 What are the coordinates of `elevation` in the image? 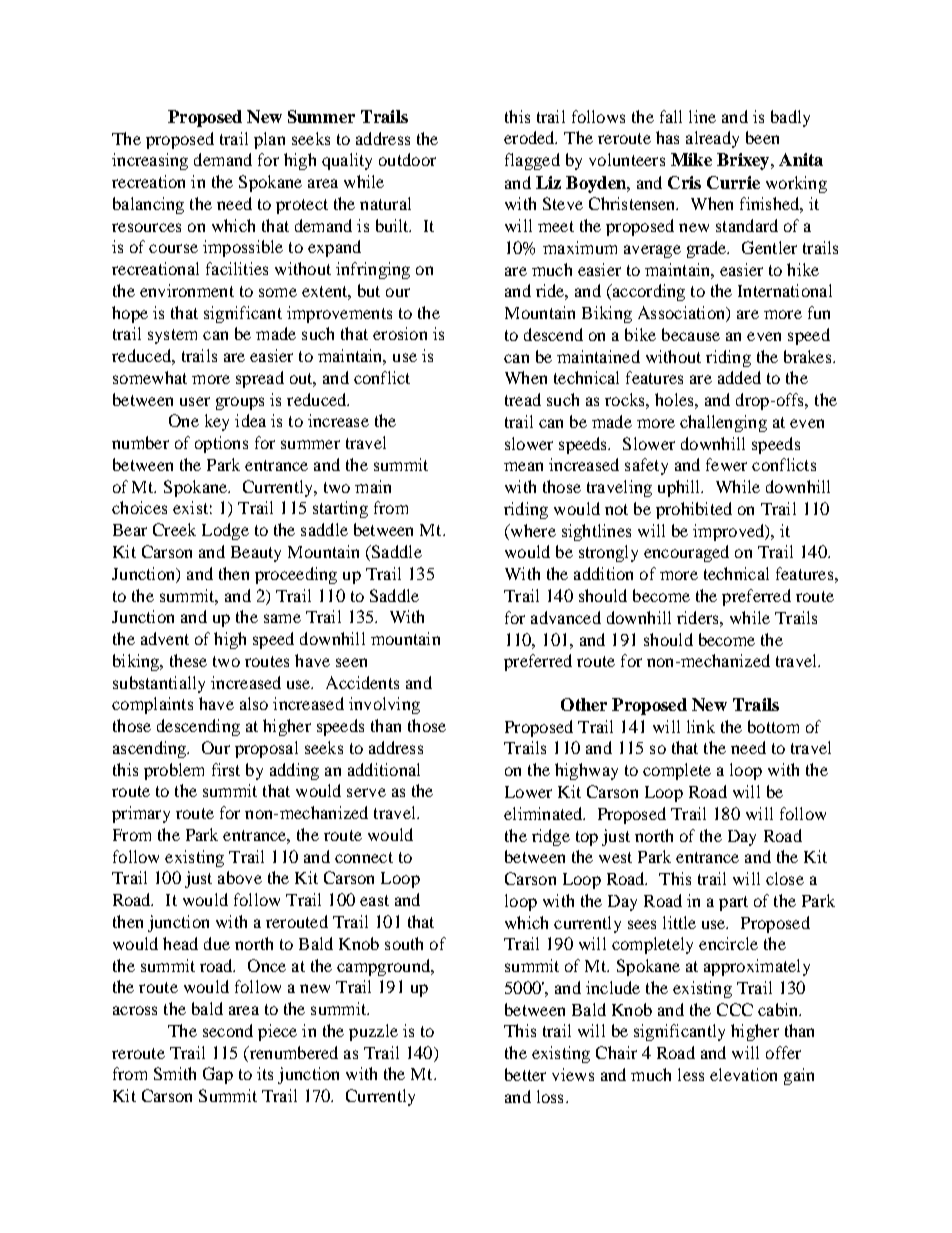 It's located at (743, 1074).
